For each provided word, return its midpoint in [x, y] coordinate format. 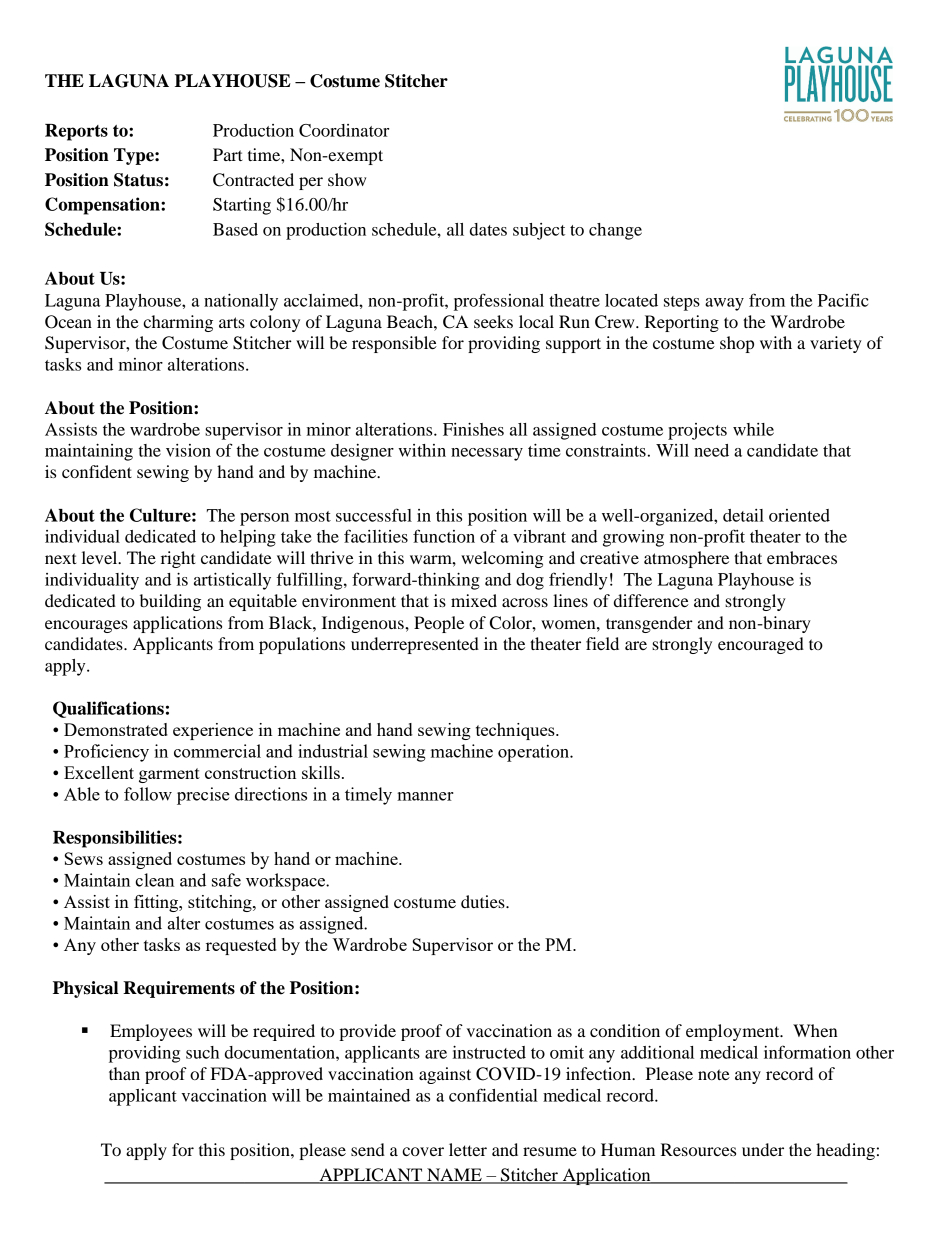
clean [154, 880]
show [347, 179]
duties [484, 901]
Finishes [473, 429]
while [753, 429]
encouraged [761, 645]
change [615, 231]
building [170, 602]
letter [468, 1149]
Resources [698, 1149]
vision [188, 450]
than [124, 1073]
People [439, 624]
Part [228, 154]
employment [734, 1032]
